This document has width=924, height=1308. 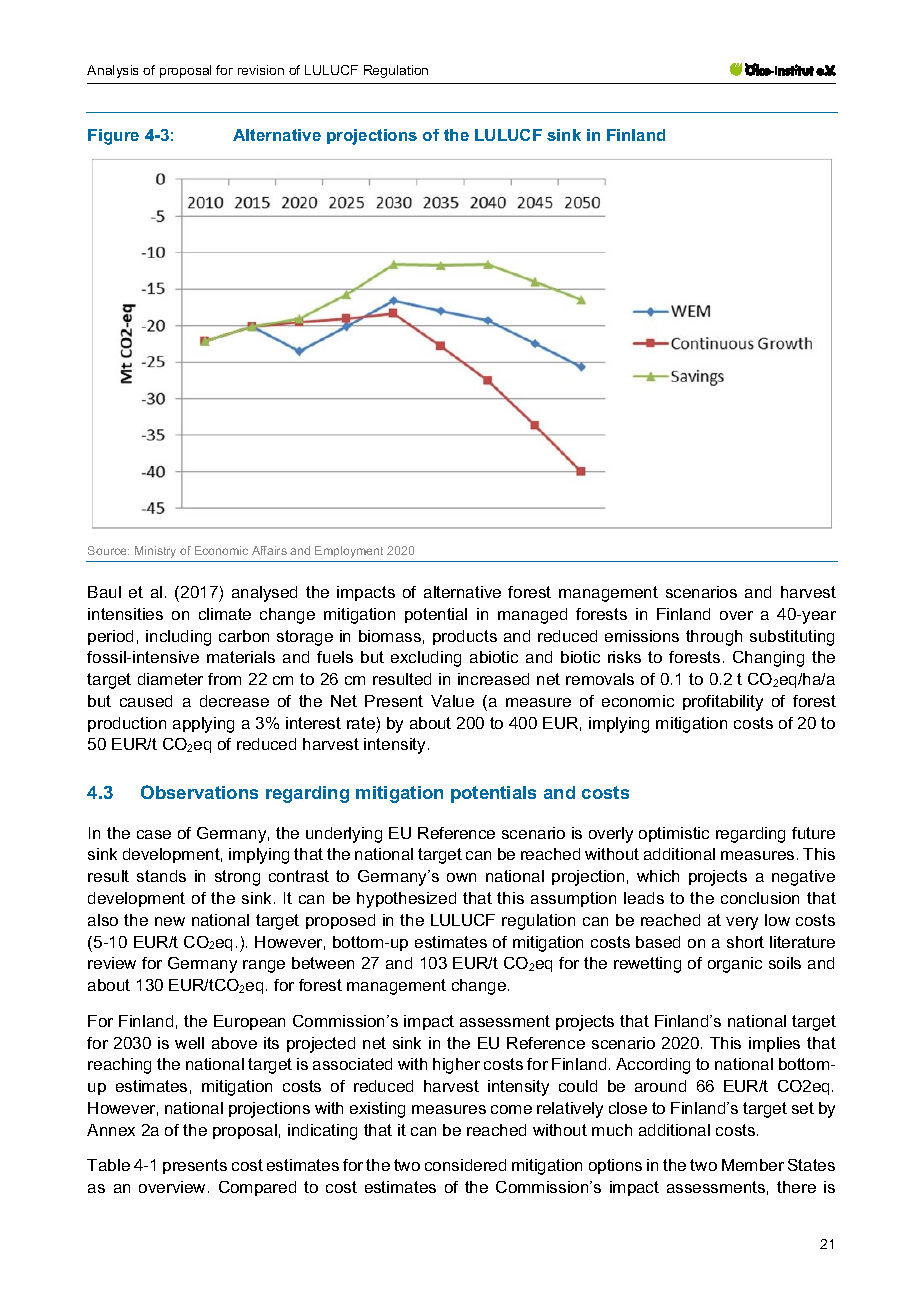 I want to click on considered, so click(x=465, y=1165).
